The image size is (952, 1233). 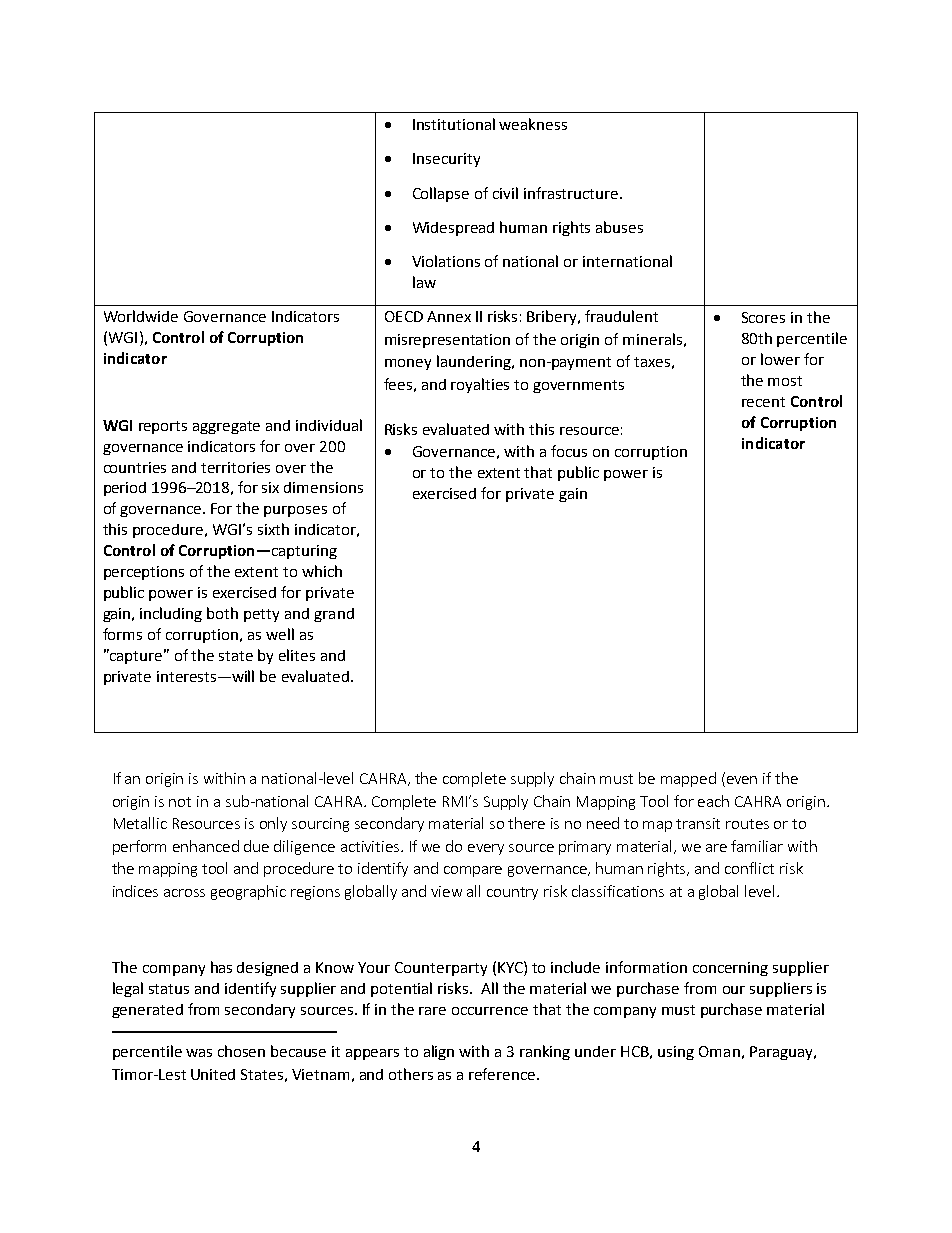 I want to click on dimensions, so click(x=323, y=487).
